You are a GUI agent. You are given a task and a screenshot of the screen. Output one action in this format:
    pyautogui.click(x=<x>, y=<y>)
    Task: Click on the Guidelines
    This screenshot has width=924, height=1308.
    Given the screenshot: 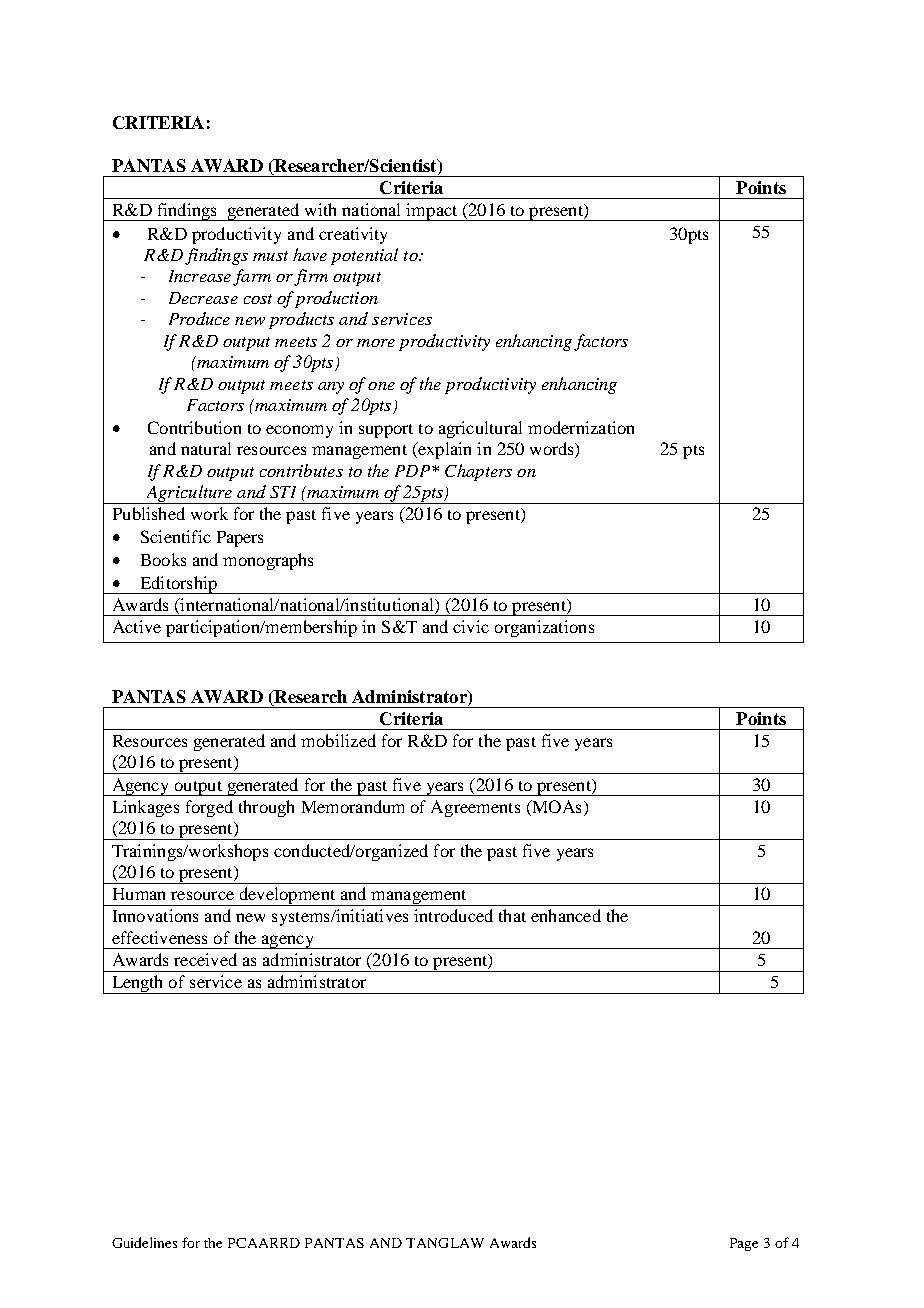 What is the action you would take?
    pyautogui.click(x=144, y=1242)
